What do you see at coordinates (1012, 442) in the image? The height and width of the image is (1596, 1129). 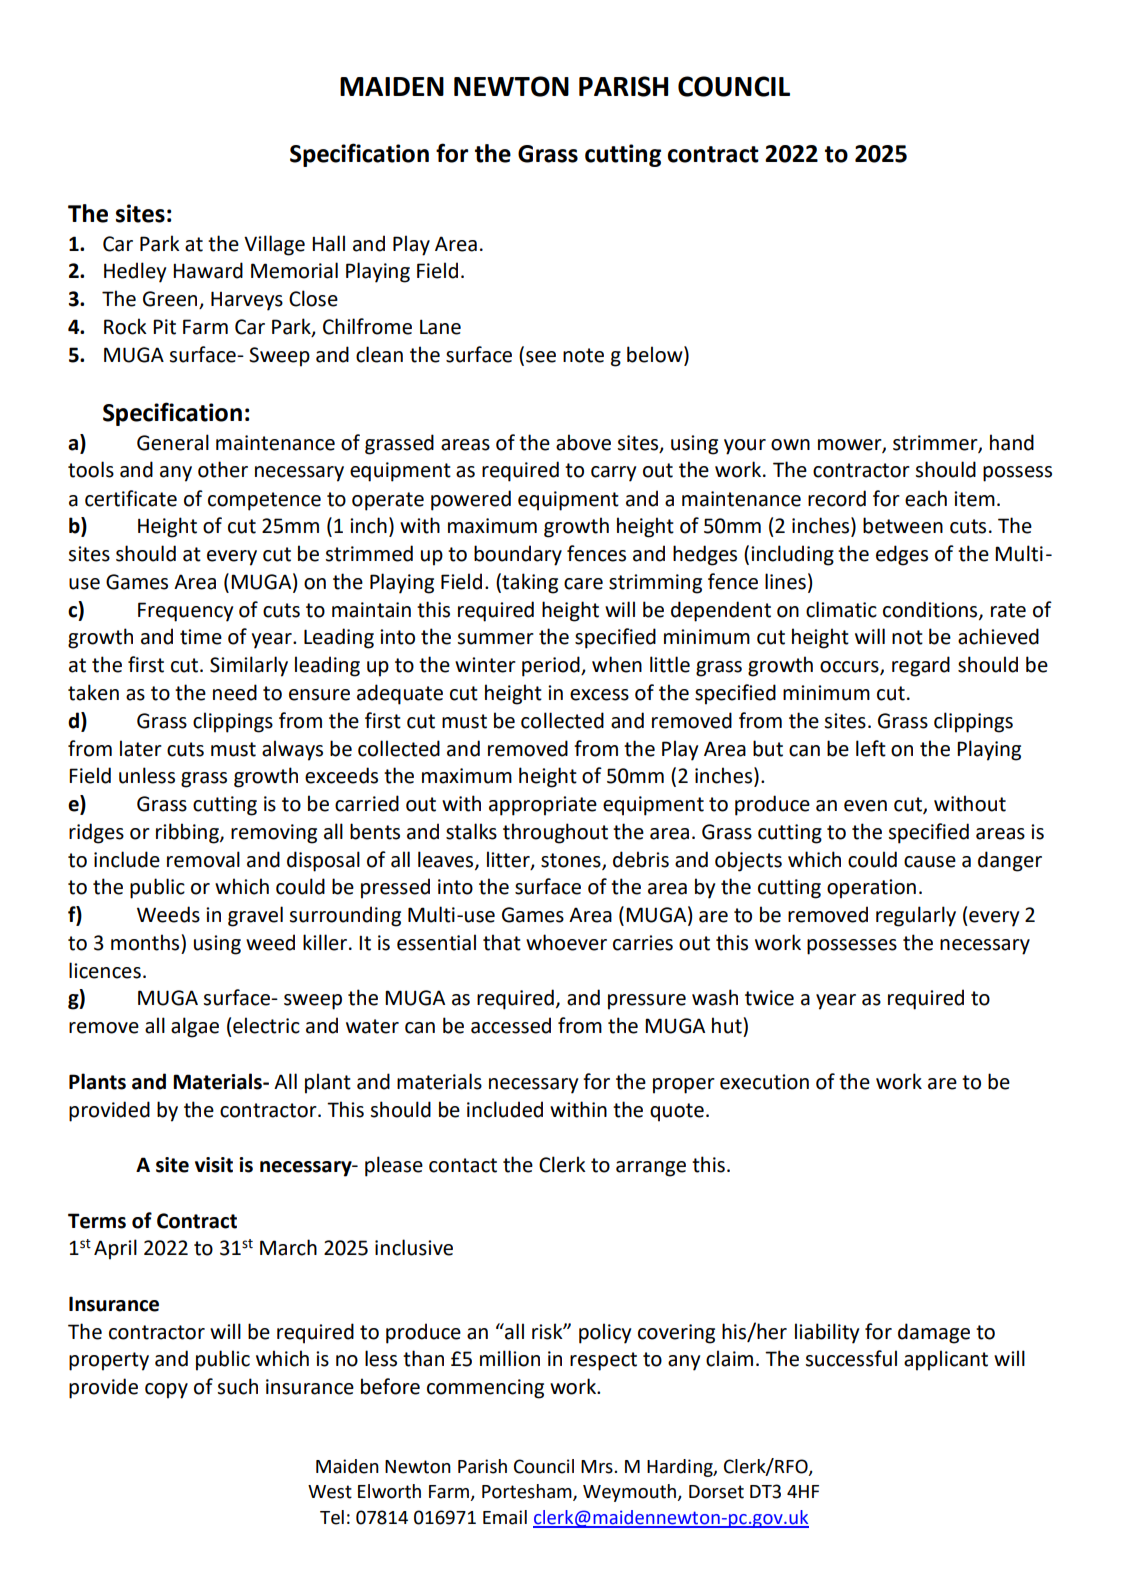 I see `hand` at bounding box center [1012, 442].
